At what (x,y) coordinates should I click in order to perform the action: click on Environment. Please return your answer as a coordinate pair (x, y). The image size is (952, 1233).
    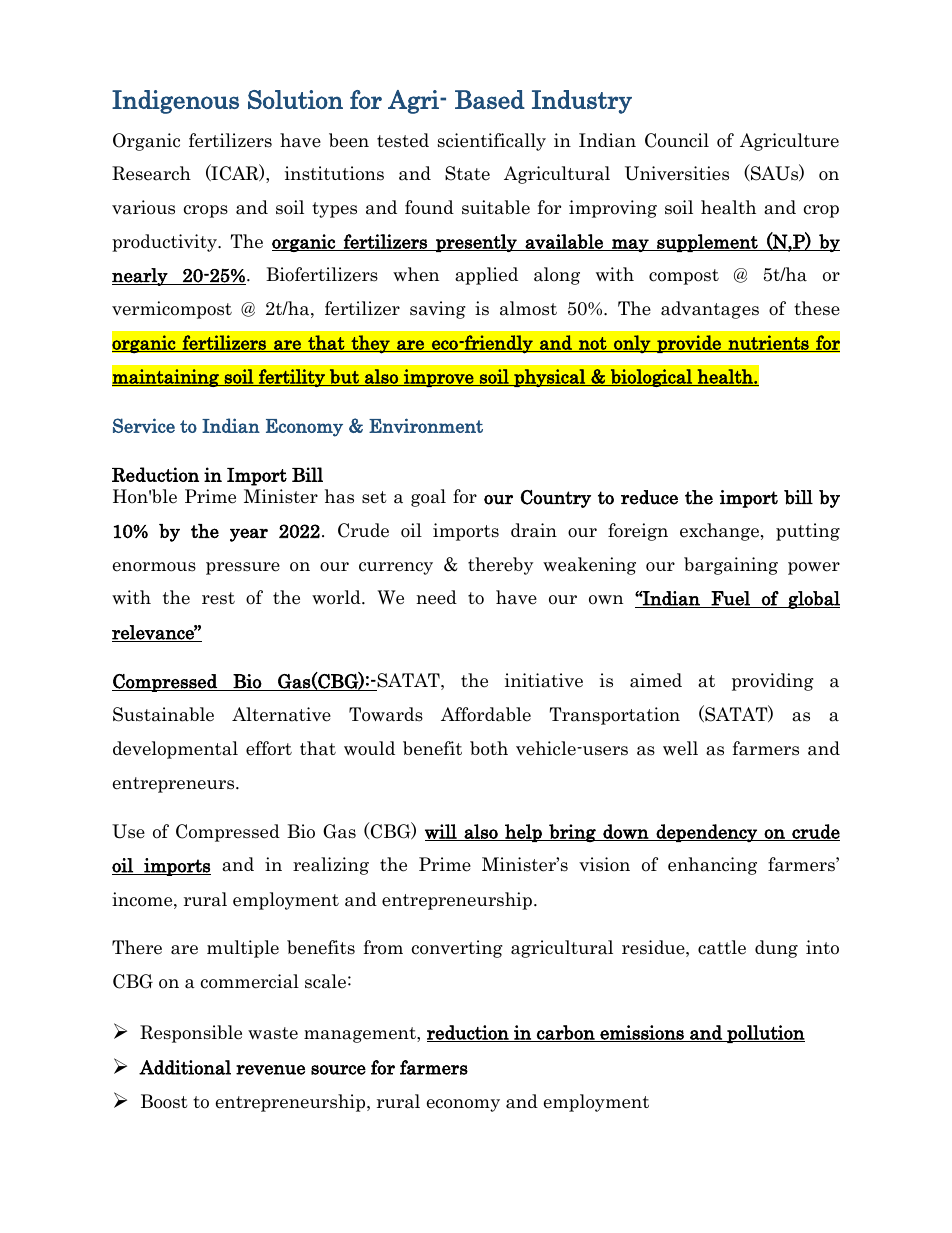
    Looking at the image, I should click on (426, 425).
